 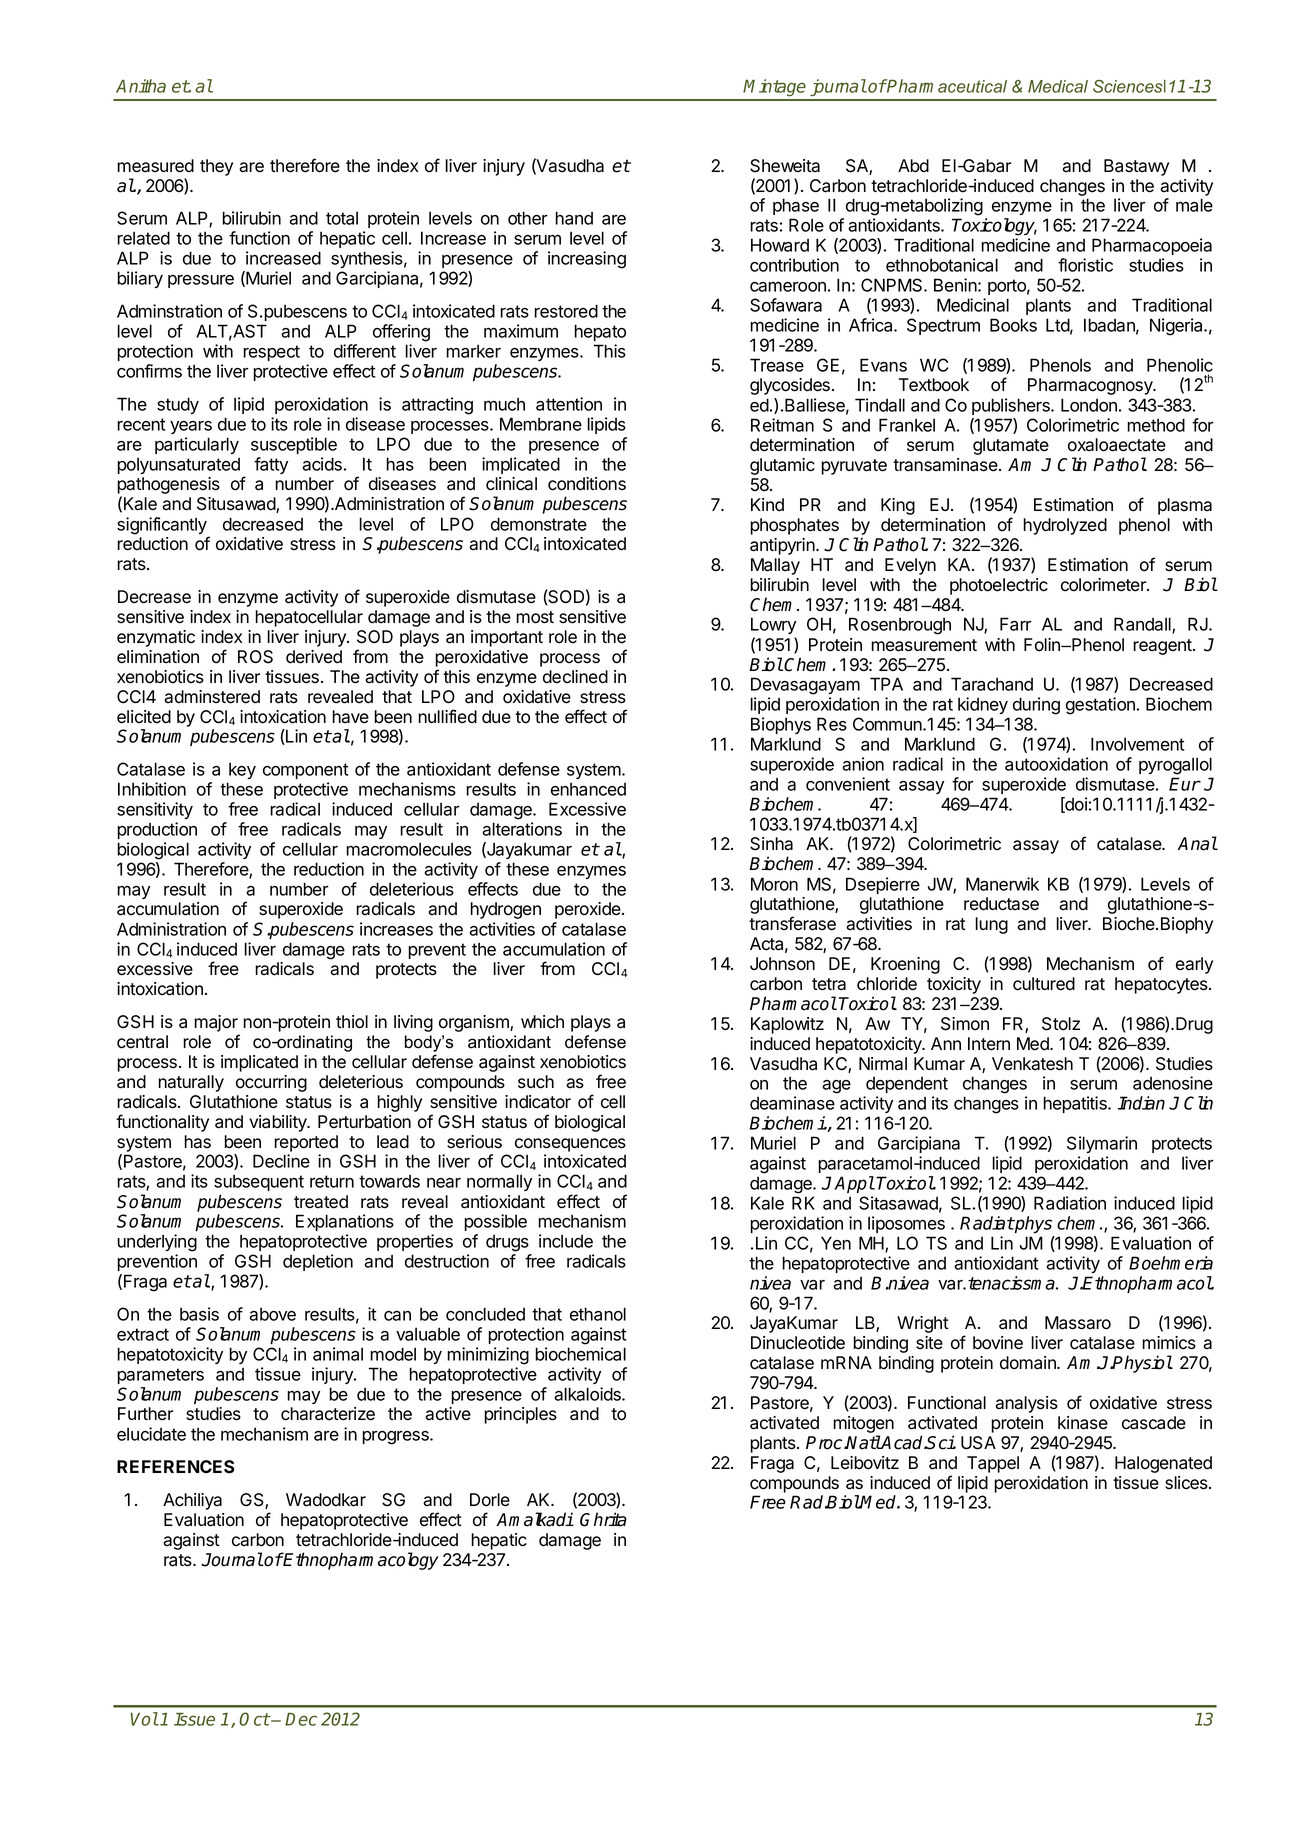 I want to click on slices, so click(x=1187, y=1483).
